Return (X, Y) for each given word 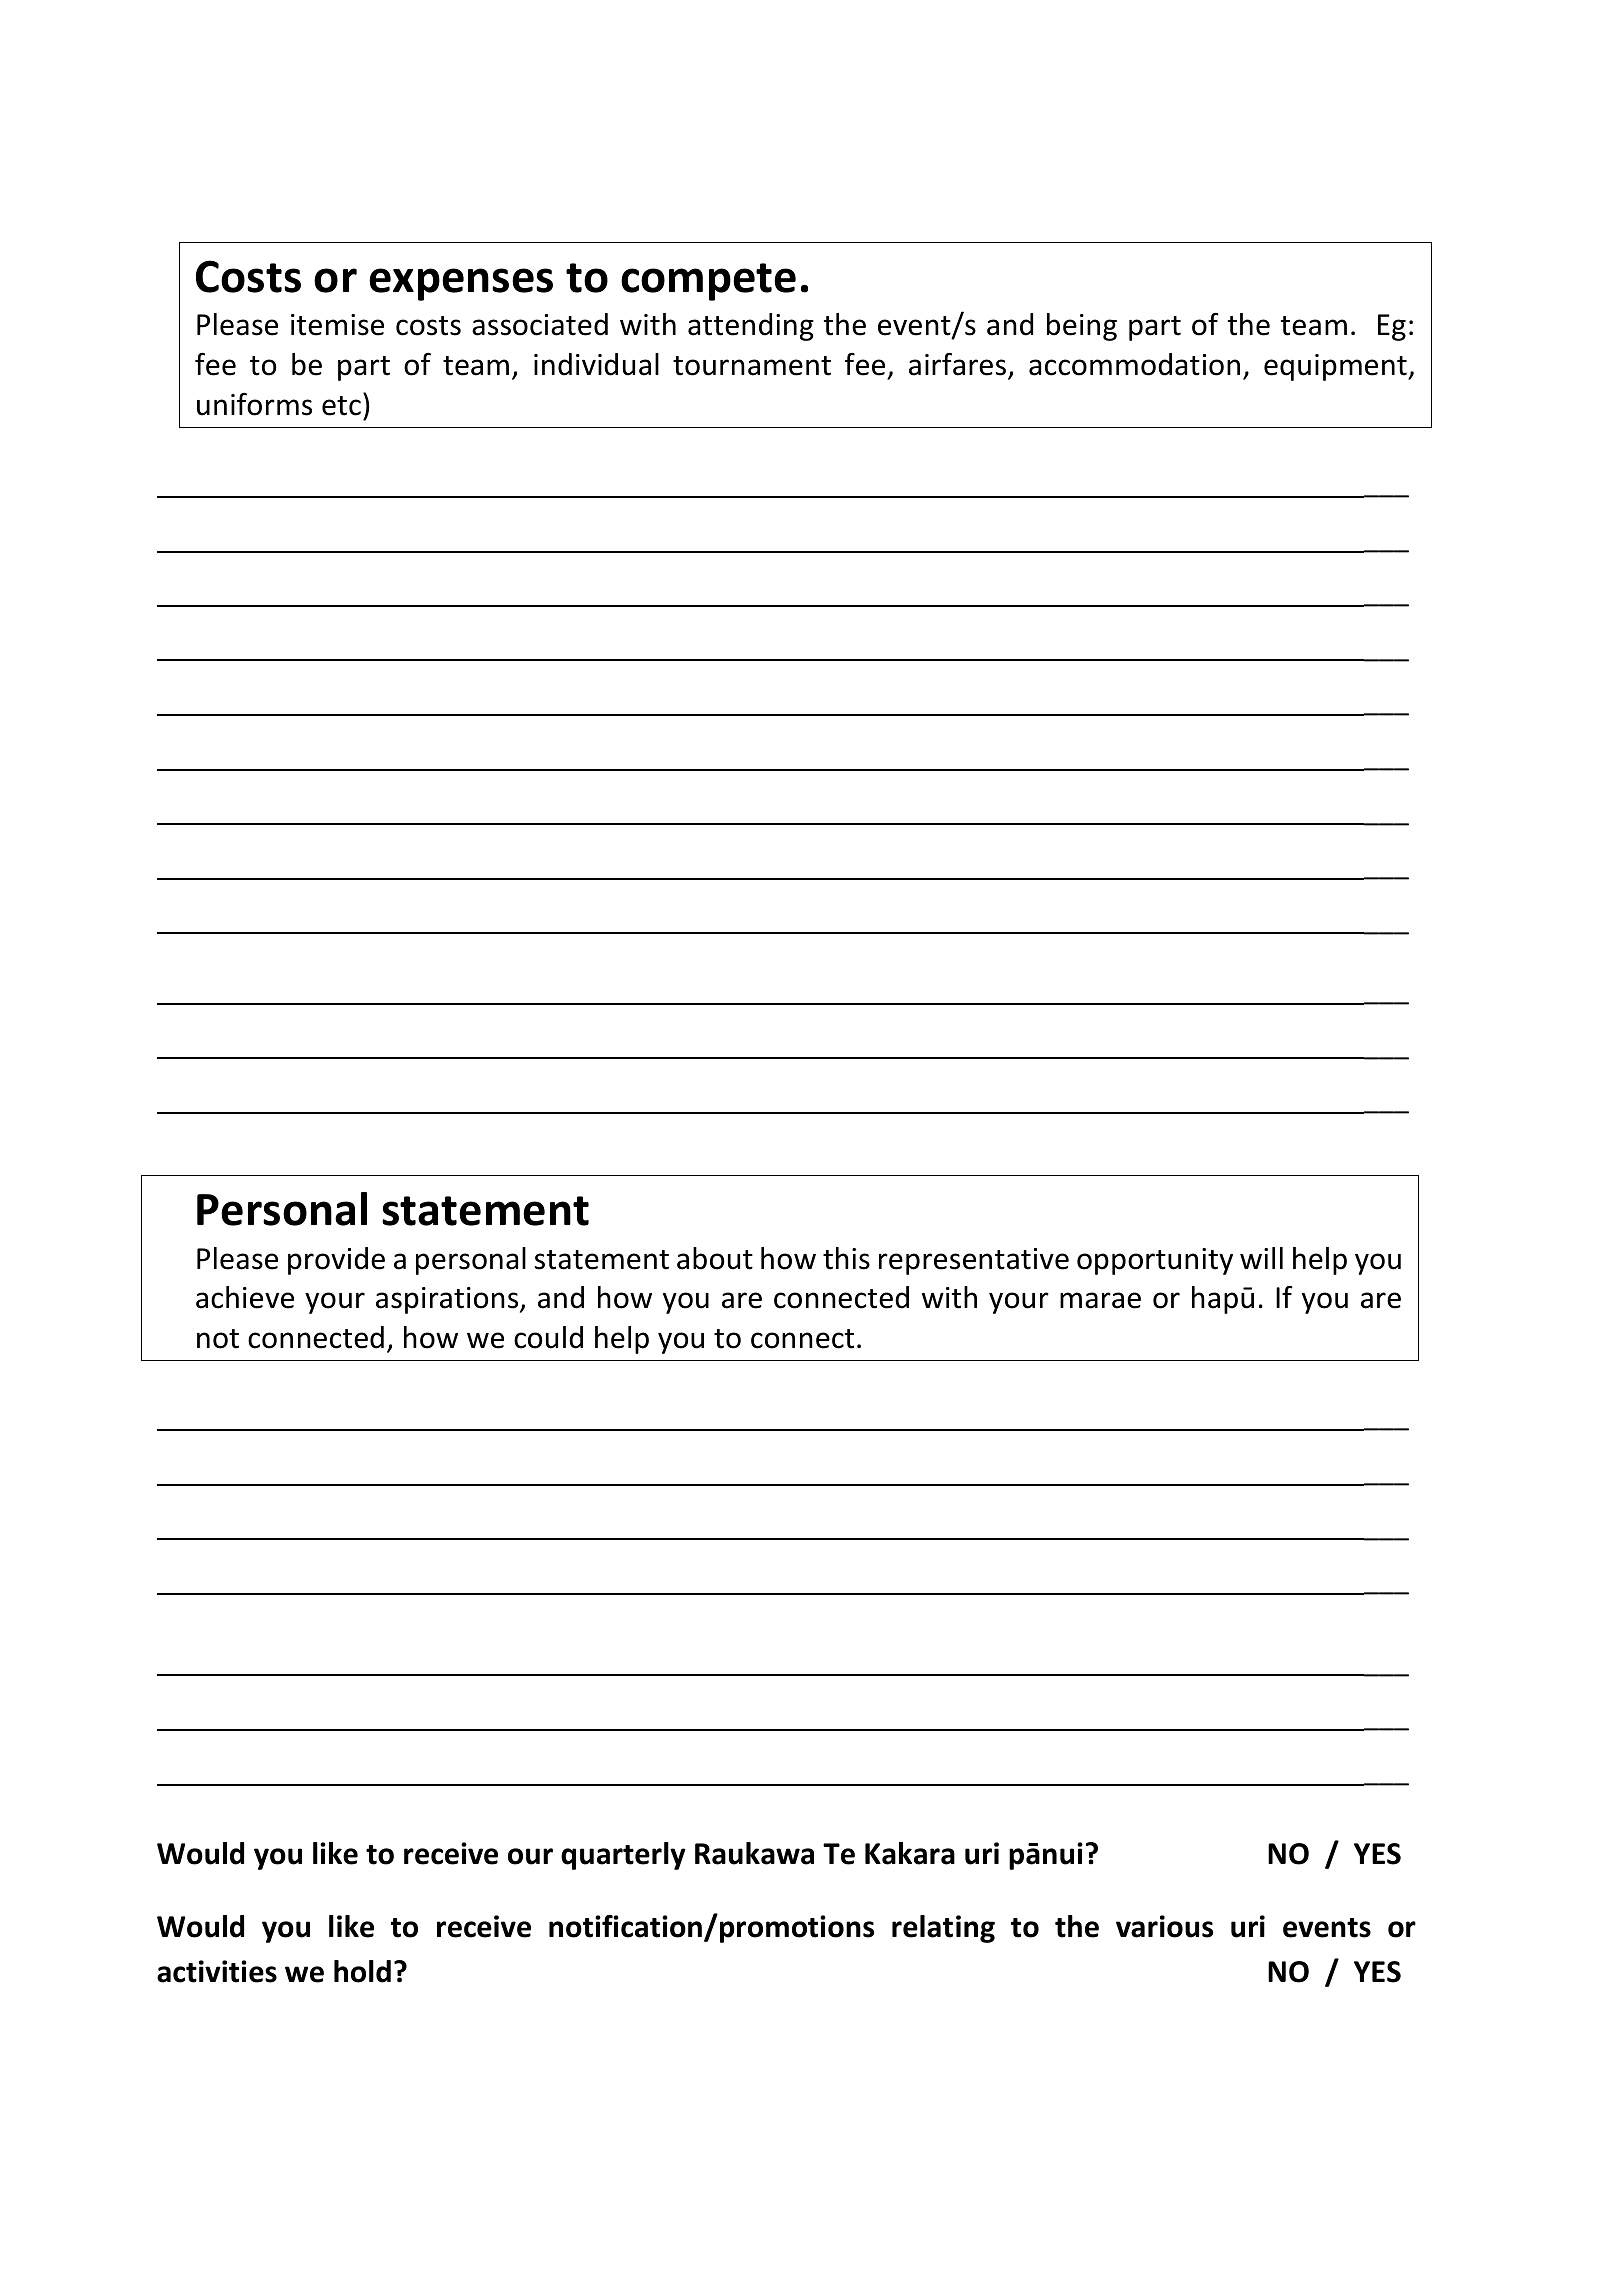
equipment (1336, 367)
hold (362, 1971)
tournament (752, 366)
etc (341, 406)
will (1261, 1258)
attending (751, 327)
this (846, 1258)
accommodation (1134, 364)
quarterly (623, 1856)
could (548, 1337)
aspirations (448, 1300)
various (1164, 1926)
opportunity (1155, 1261)
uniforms (254, 404)
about (715, 1258)
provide (336, 1261)
